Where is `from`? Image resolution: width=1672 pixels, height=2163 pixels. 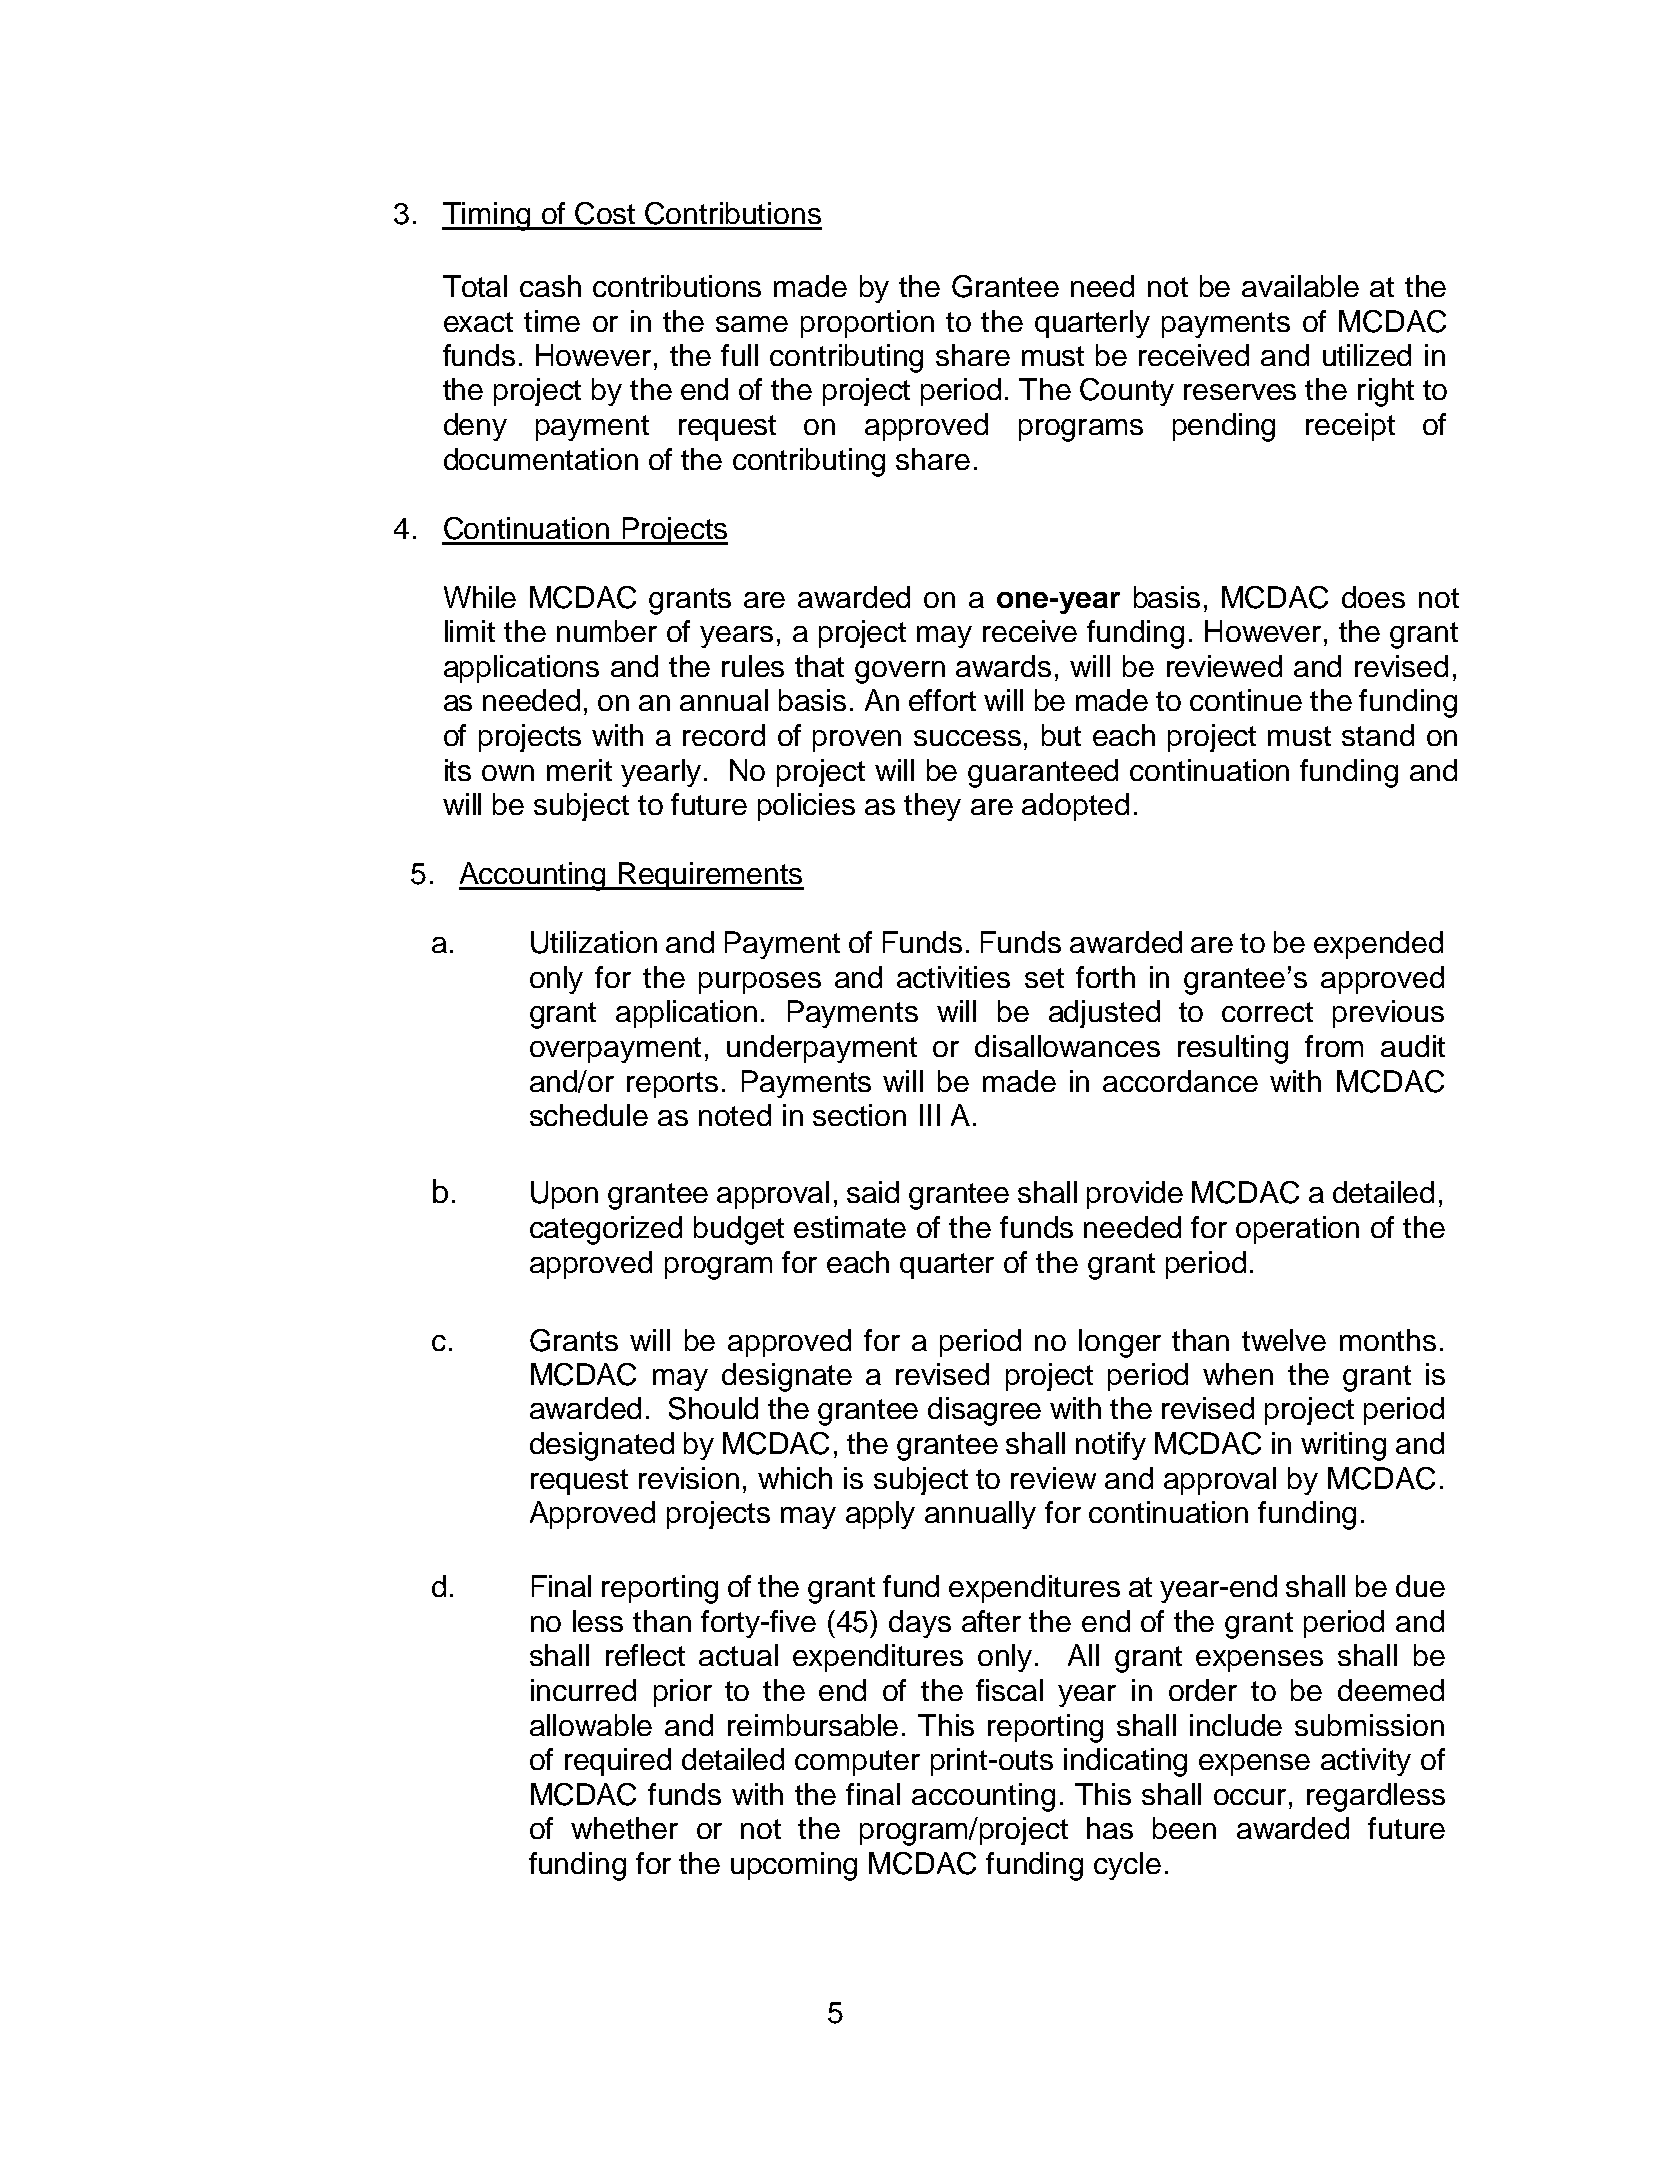
from is located at coordinates (1334, 1046).
